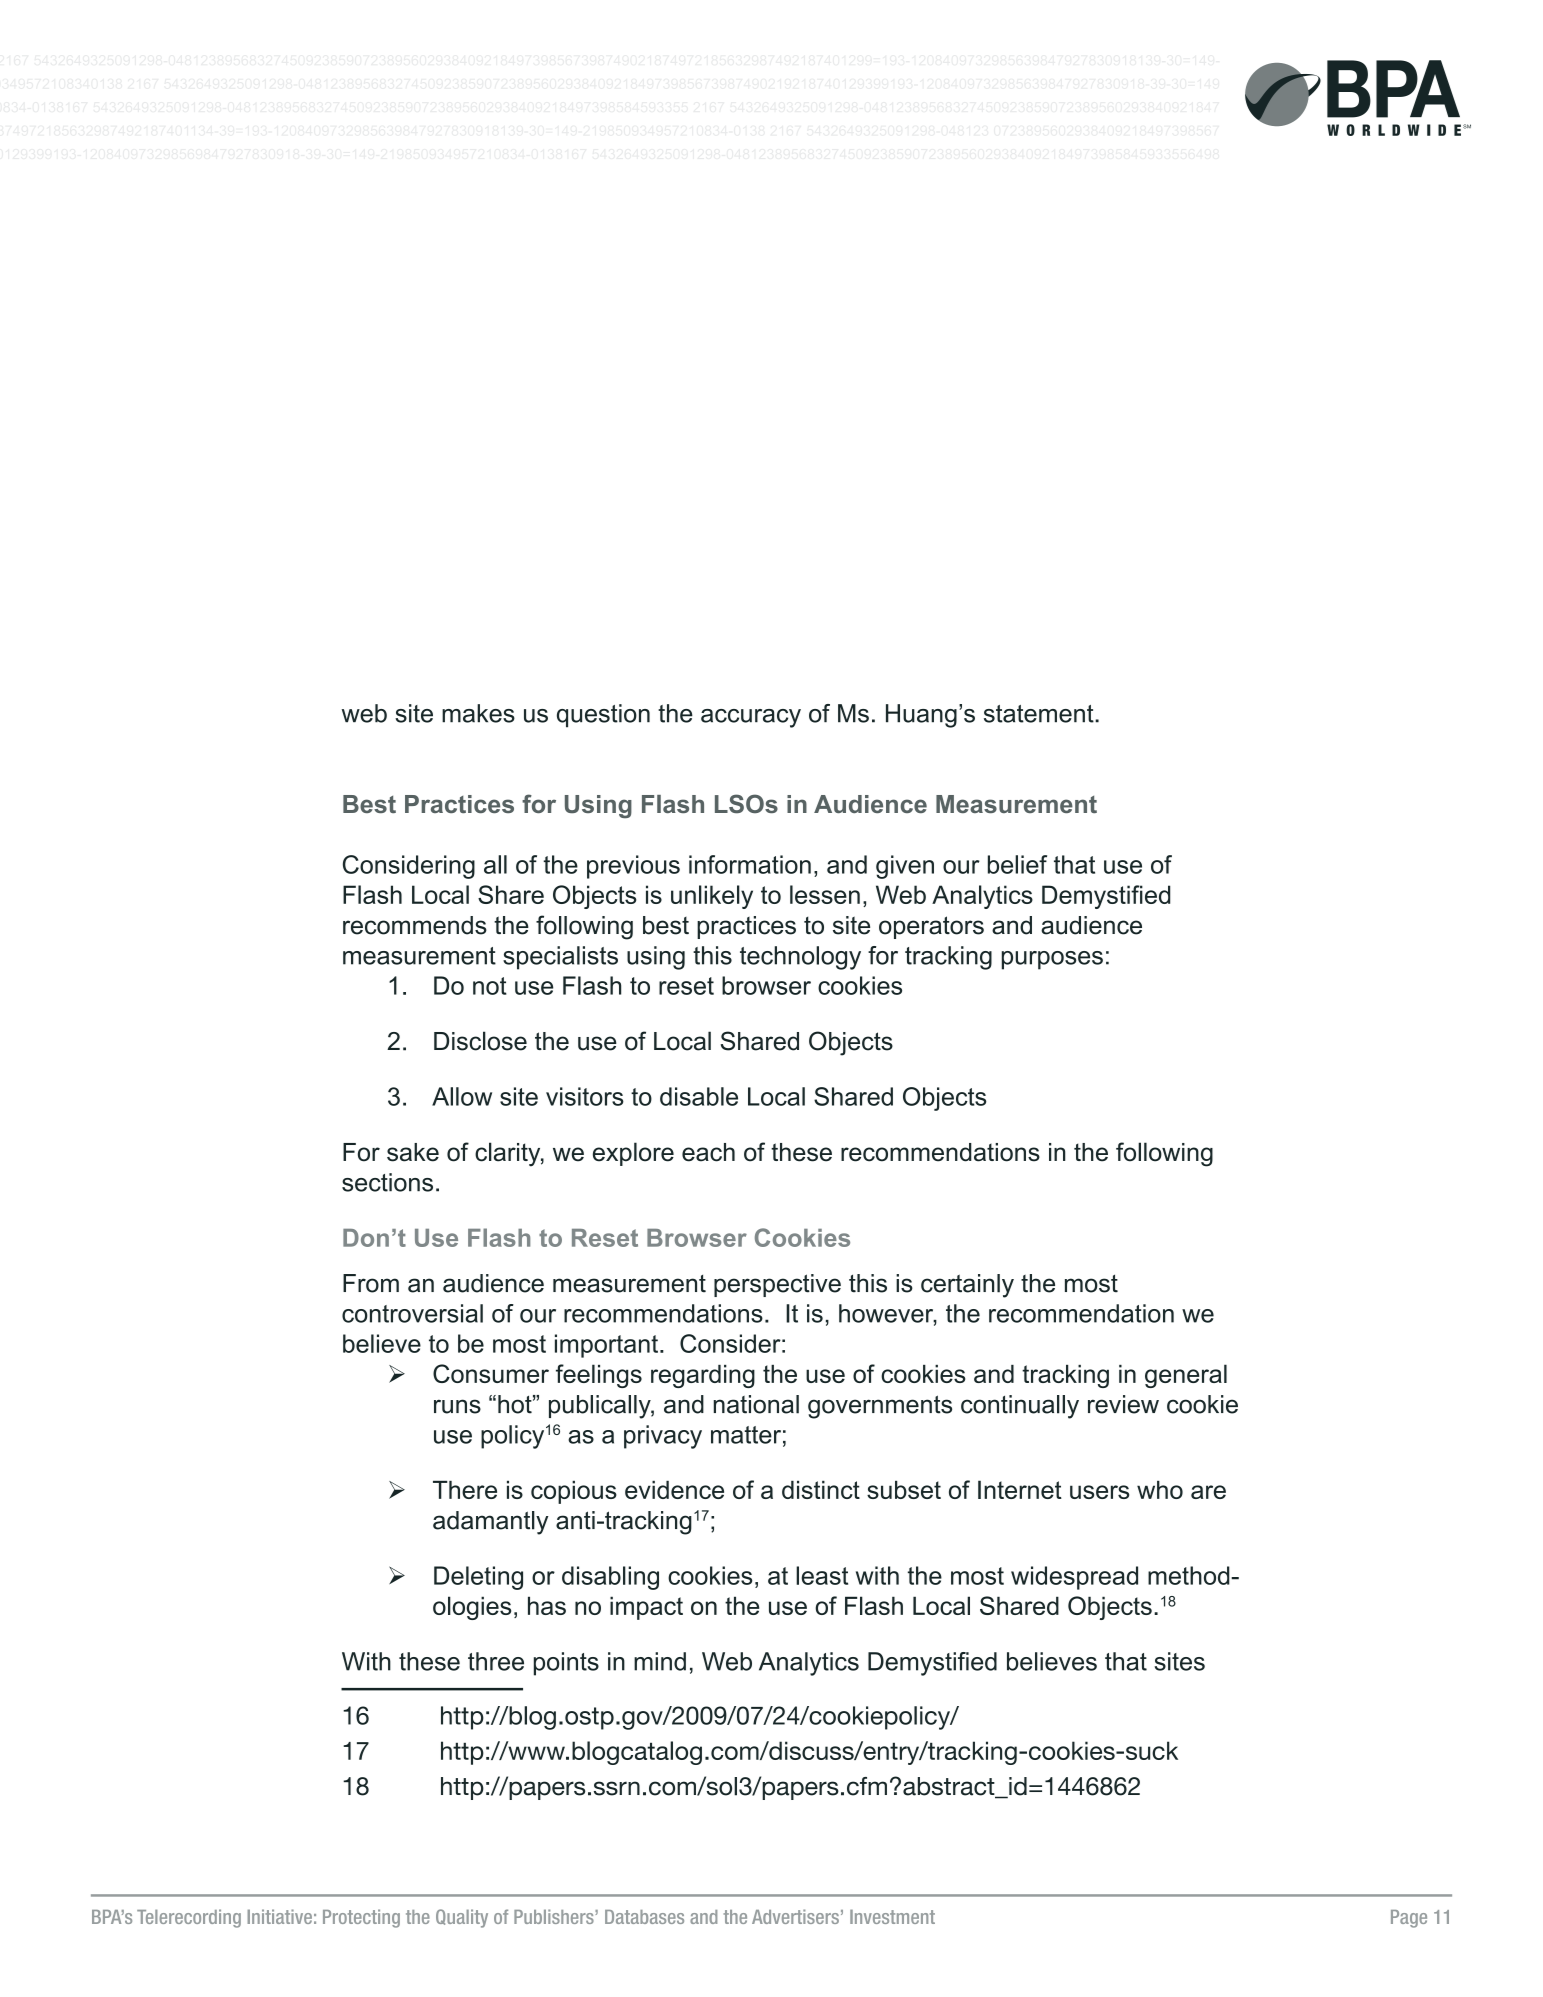 The width and height of the page is (1543, 1997). Describe the element at coordinates (1186, 1376) in the page. I see `general` at that location.
